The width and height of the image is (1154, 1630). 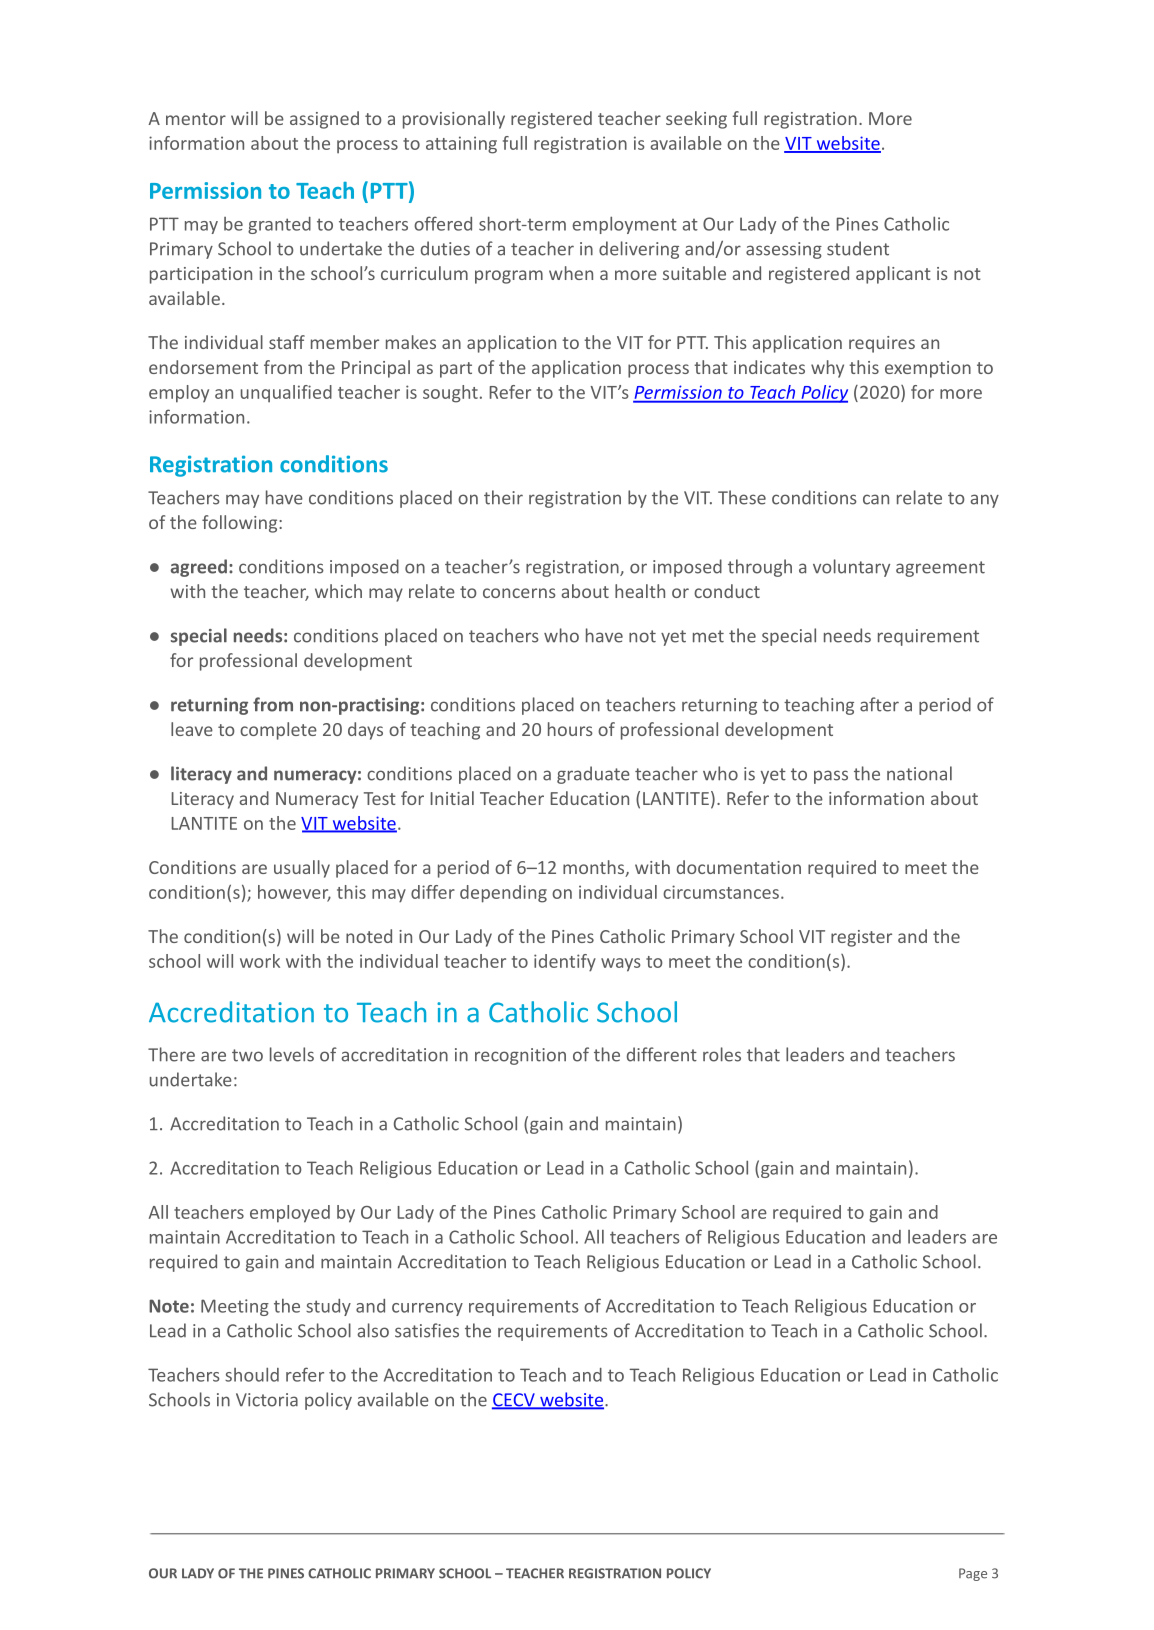 I want to click on concerns, so click(x=519, y=593).
